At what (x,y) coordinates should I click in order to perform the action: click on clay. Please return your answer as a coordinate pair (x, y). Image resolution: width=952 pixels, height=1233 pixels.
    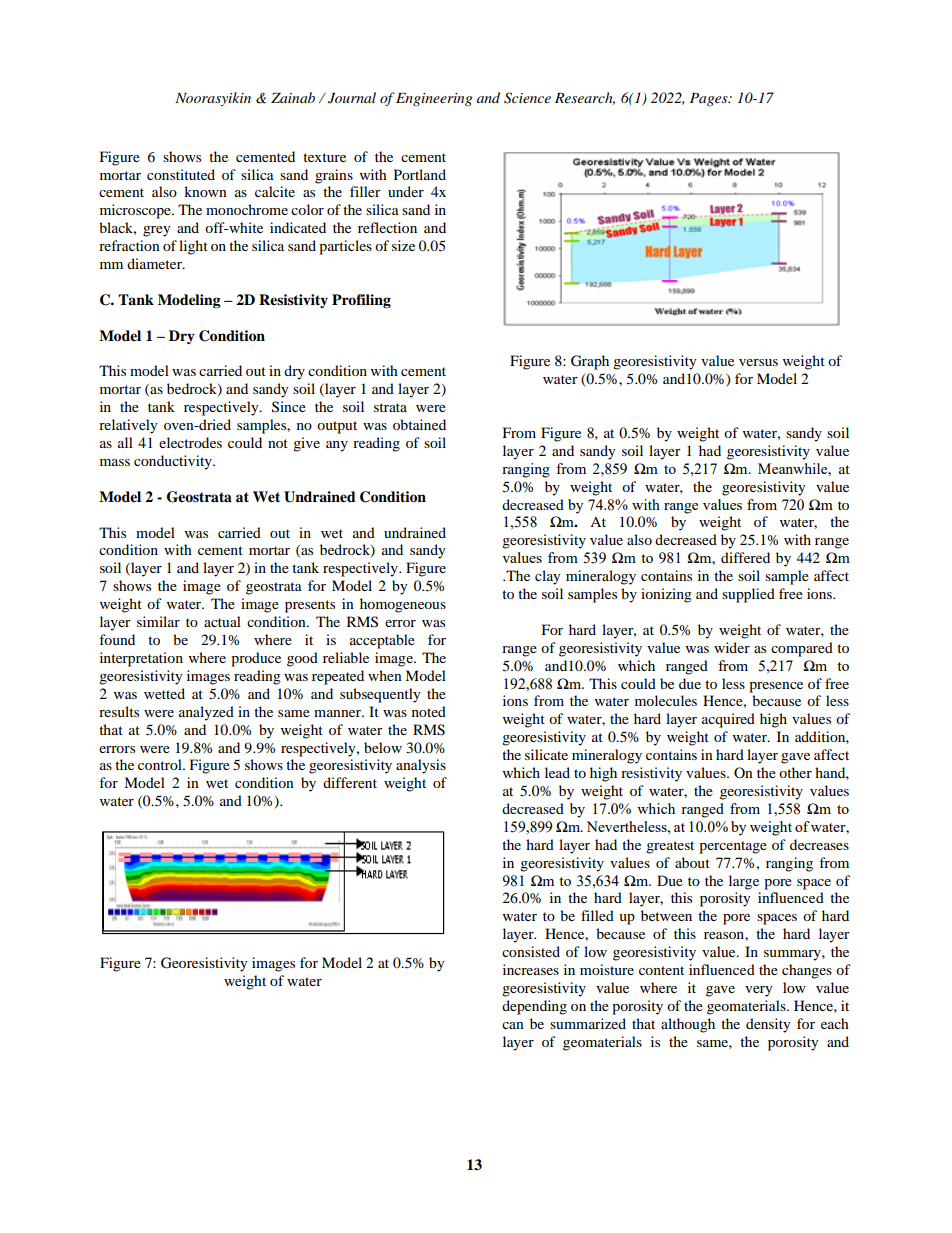
    Looking at the image, I should click on (548, 577).
